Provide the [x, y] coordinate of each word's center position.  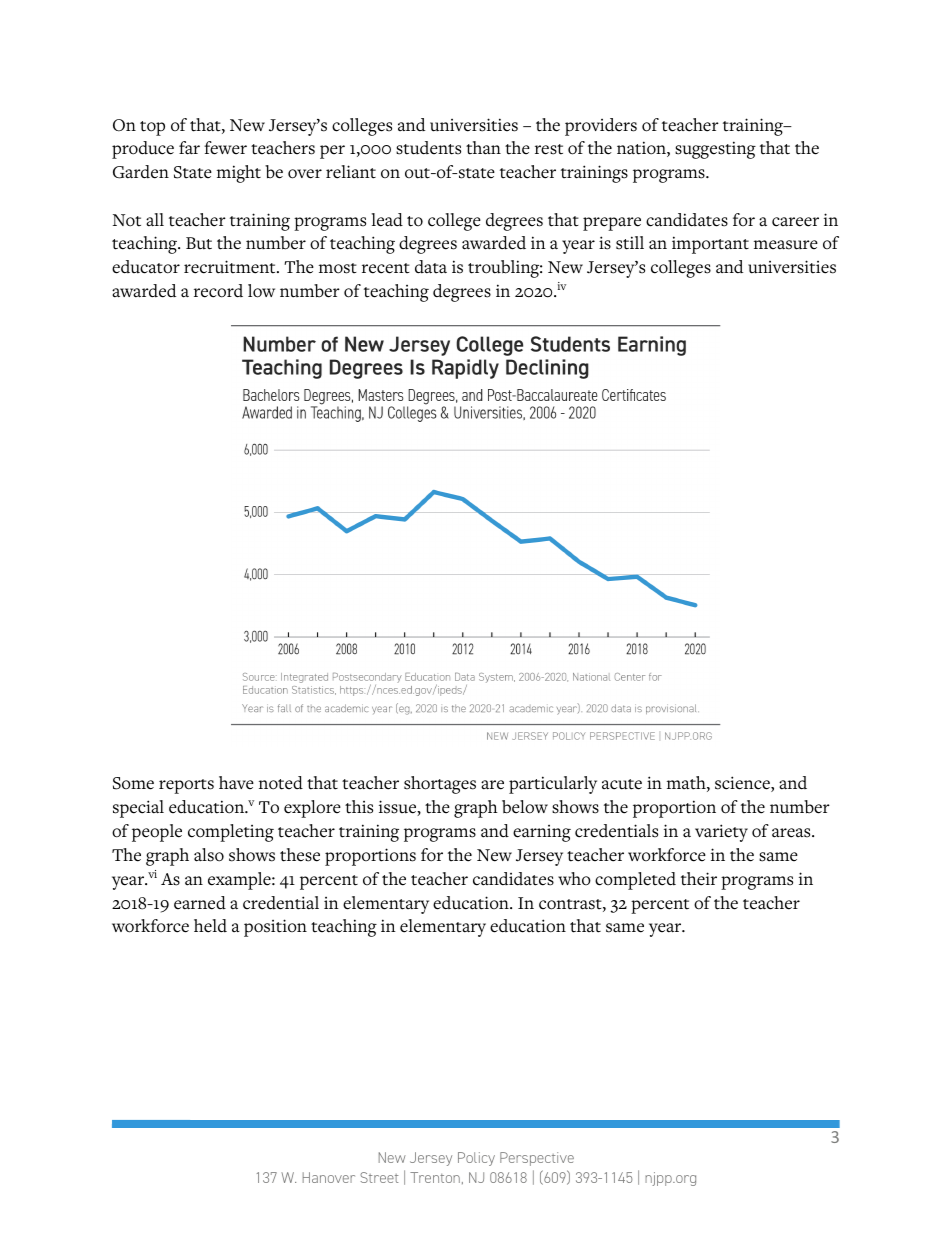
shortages [440, 785]
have [236, 783]
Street [379, 1177]
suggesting [715, 150]
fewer [225, 148]
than [483, 148]
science [743, 784]
